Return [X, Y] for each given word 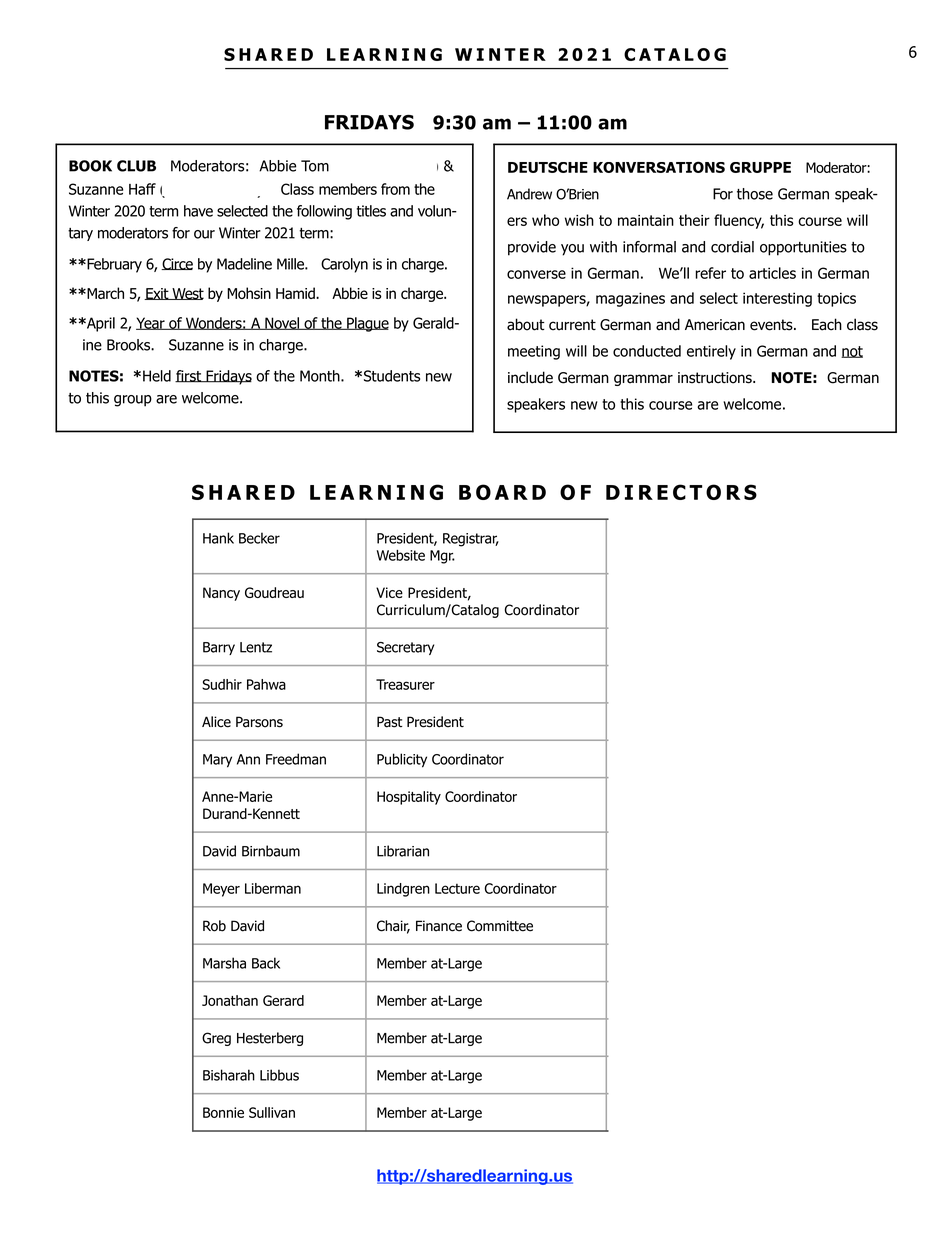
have [198, 211]
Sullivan [272, 1112]
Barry [219, 648]
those [755, 194]
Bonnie [223, 1112]
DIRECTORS [681, 492]
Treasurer [405, 684]
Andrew [529, 194]
